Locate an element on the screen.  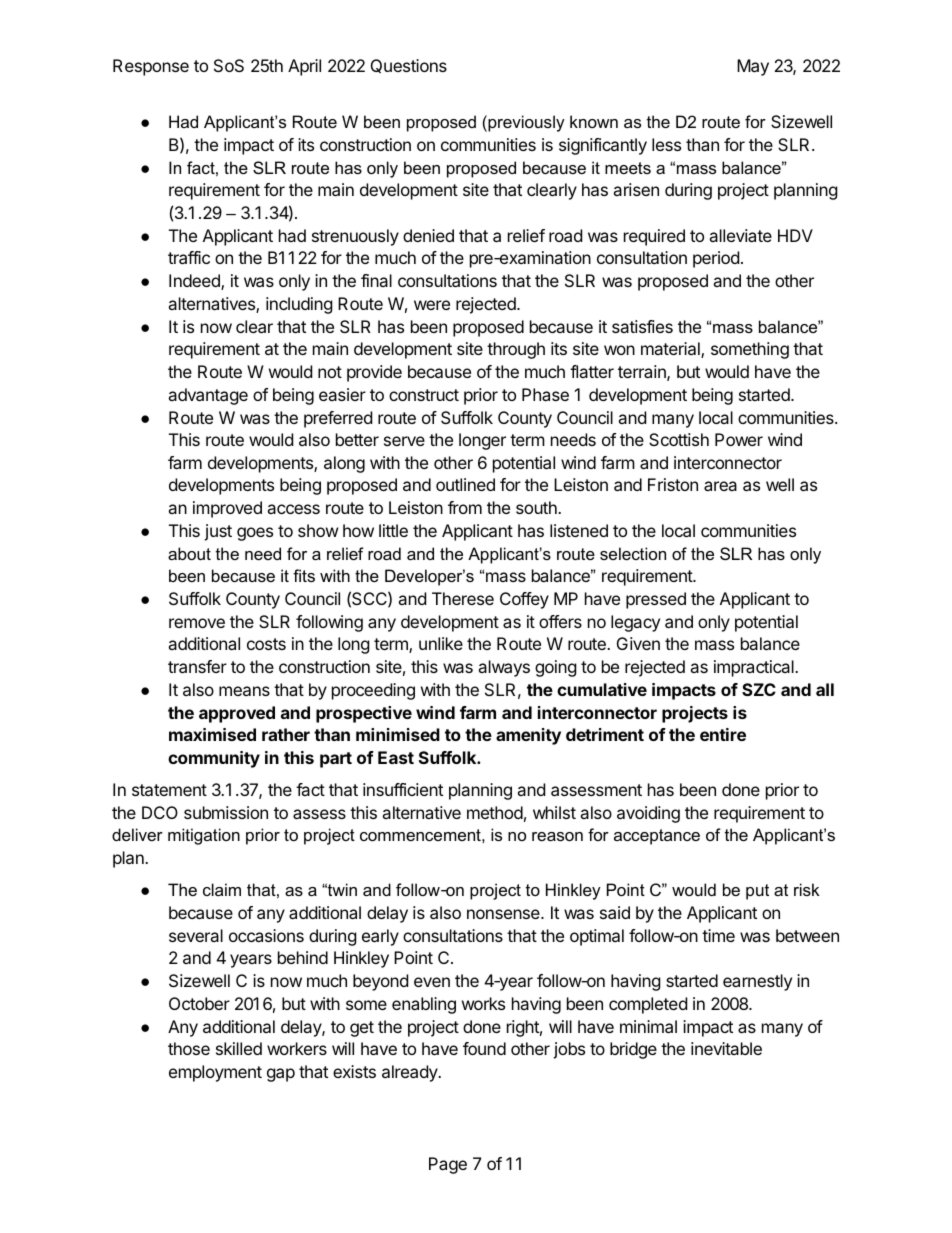
employment is located at coordinates (215, 1073).
